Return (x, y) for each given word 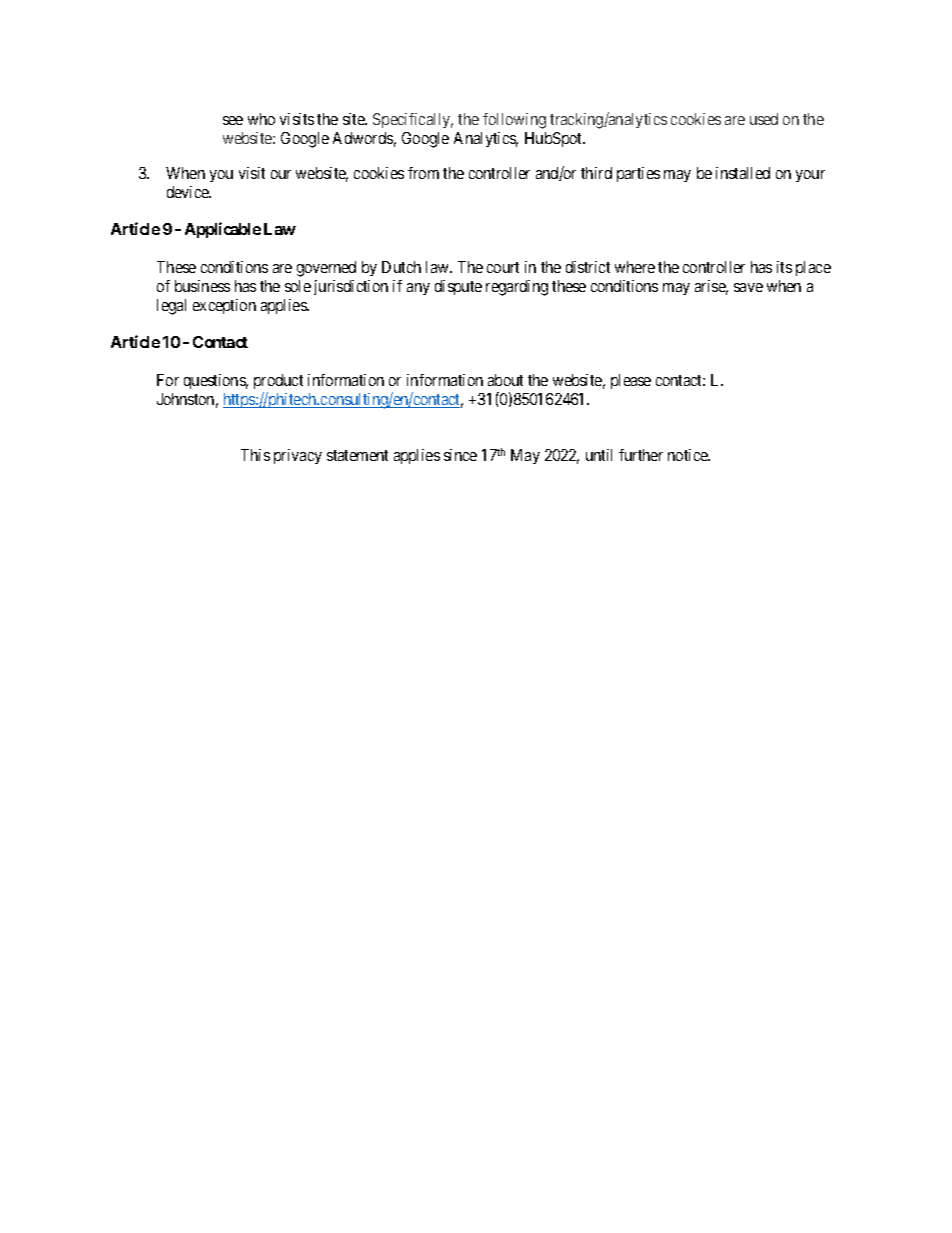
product (278, 381)
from (423, 173)
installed (743, 173)
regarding (517, 288)
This (255, 455)
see (233, 120)
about (505, 380)
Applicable (223, 230)
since (460, 455)
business (202, 286)
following (514, 121)
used (764, 119)
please (631, 381)
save (748, 287)
